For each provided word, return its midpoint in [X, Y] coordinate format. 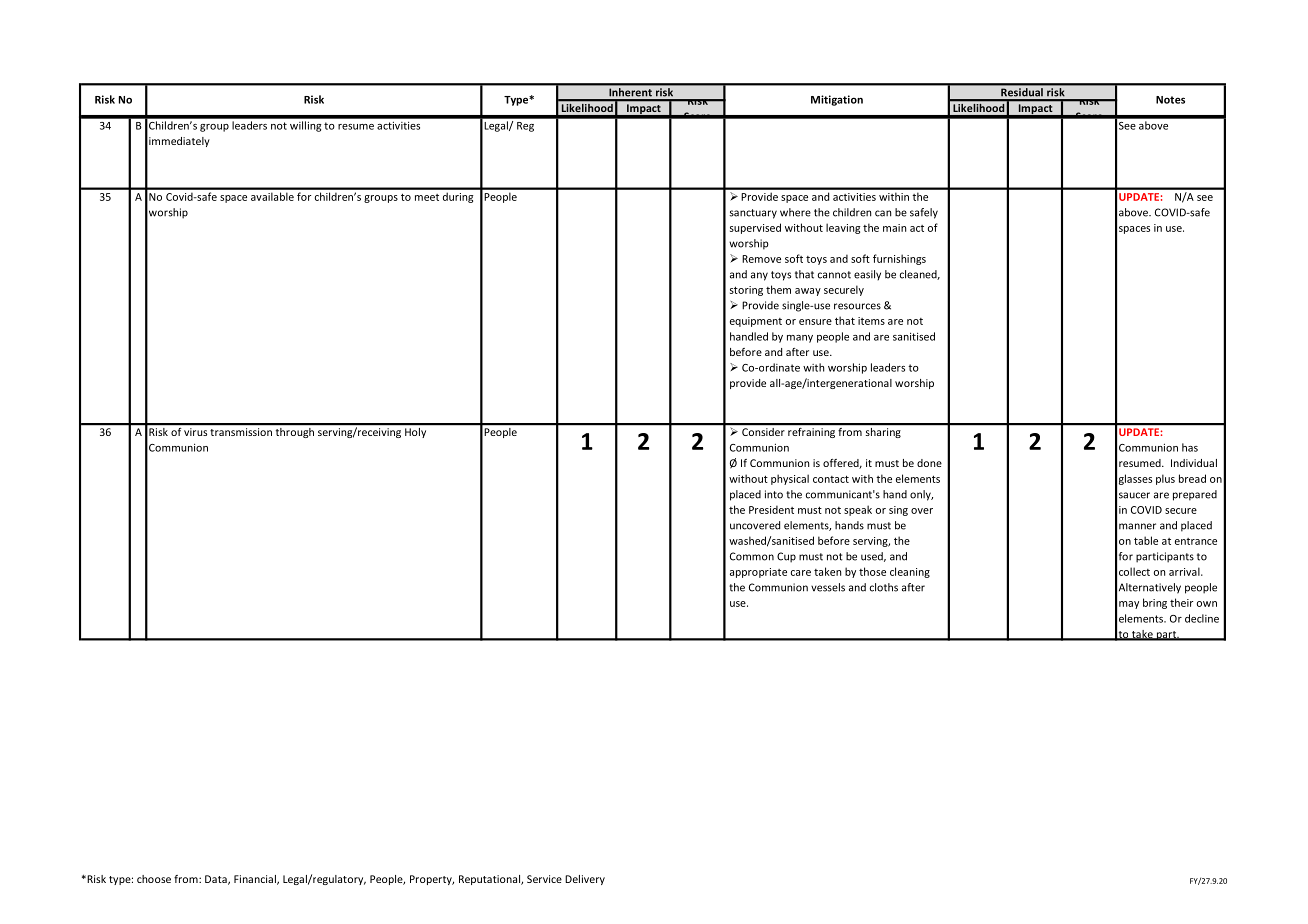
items [871, 321]
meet [427, 197]
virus [195, 432]
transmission [241, 432]
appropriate [758, 573]
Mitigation [837, 100]
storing [746, 291]
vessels [828, 587]
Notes [1170, 100]
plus [1165, 479]
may [1129, 605]
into [774, 494]
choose [154, 879]
